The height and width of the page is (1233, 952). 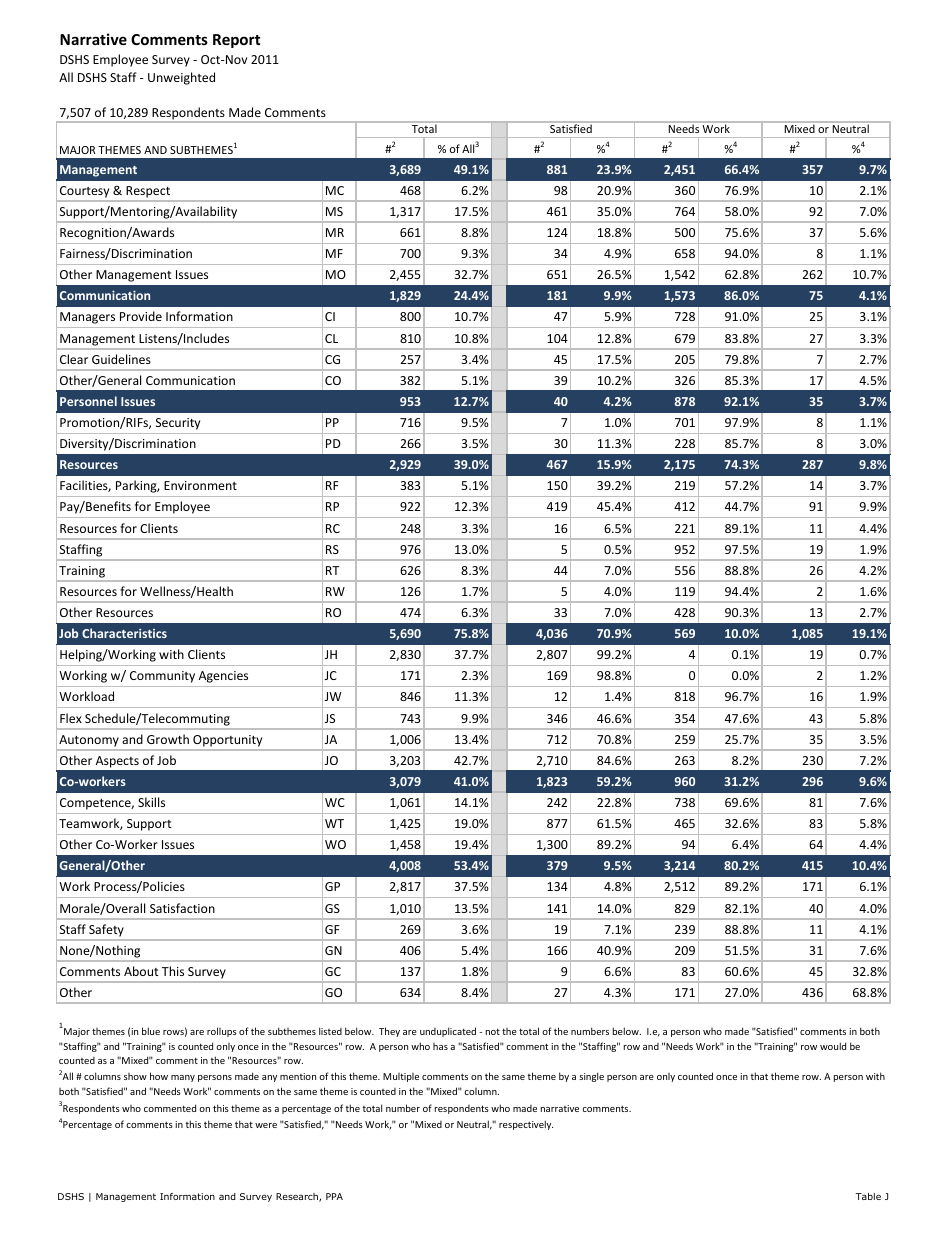 I want to click on single, so click(x=591, y=1077).
